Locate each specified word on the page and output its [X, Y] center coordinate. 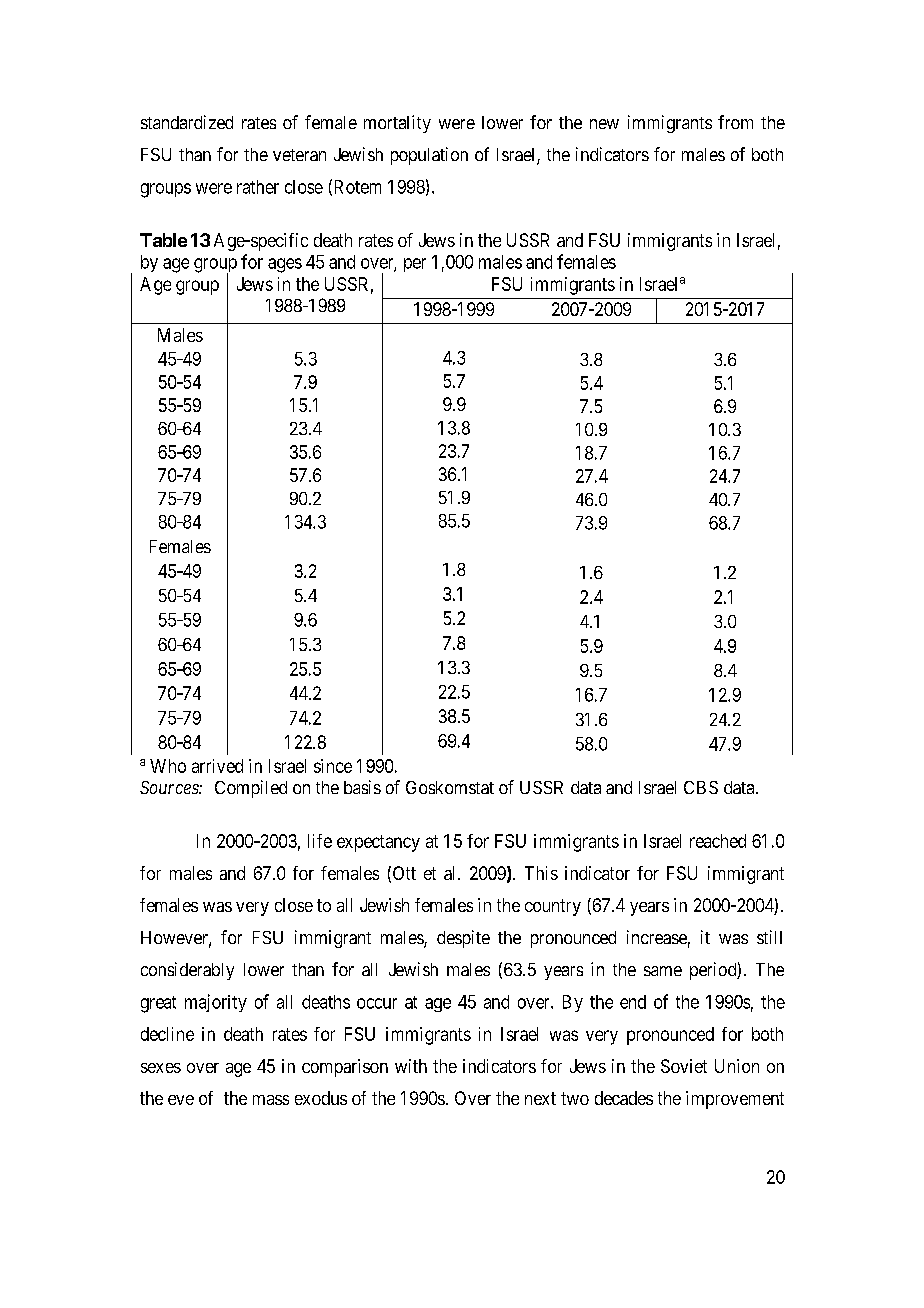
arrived [217, 766]
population [429, 156]
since [333, 766]
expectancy [378, 843]
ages [285, 265]
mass [271, 1100]
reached [718, 841]
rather [258, 187]
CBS [701, 787]
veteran [299, 155]
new [604, 124]
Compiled [251, 789]
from [735, 122]
